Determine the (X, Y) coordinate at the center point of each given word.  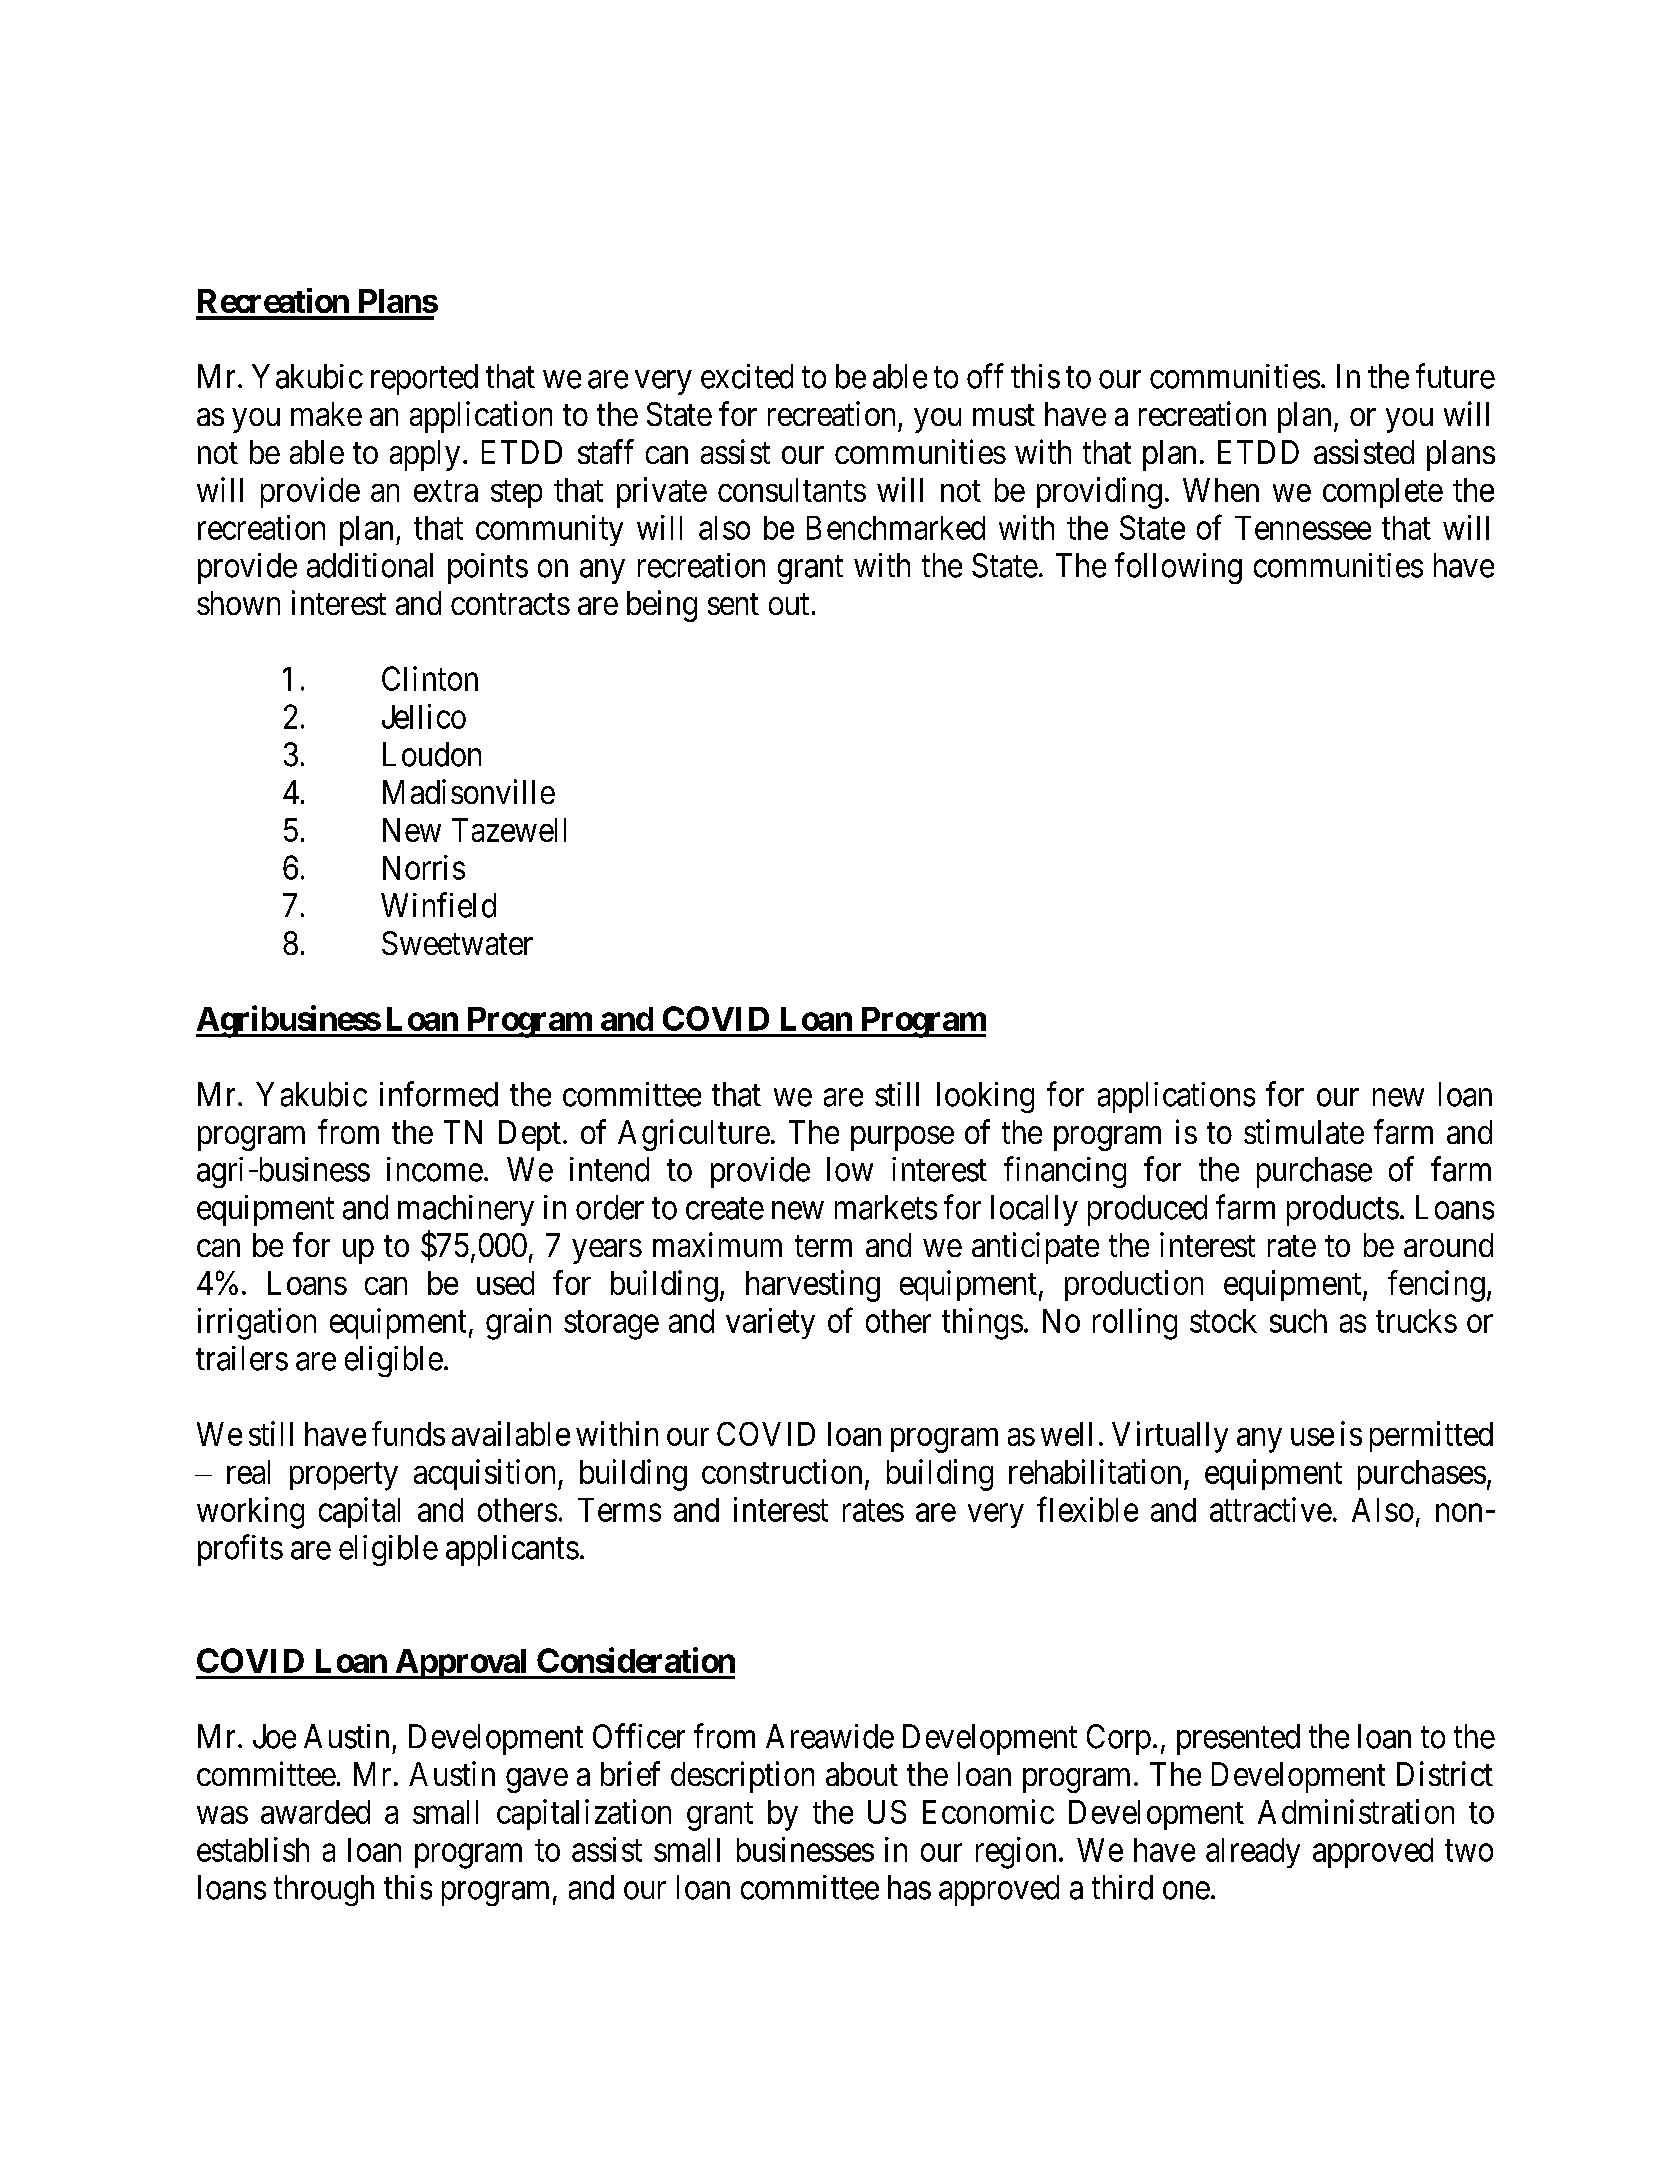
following (1178, 568)
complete (1383, 493)
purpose (902, 1138)
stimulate (1304, 1131)
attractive (1271, 1509)
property (344, 1476)
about (862, 1774)
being (662, 606)
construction (782, 1471)
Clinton (430, 678)
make (326, 414)
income (435, 1169)
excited (747, 376)
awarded (315, 1812)
